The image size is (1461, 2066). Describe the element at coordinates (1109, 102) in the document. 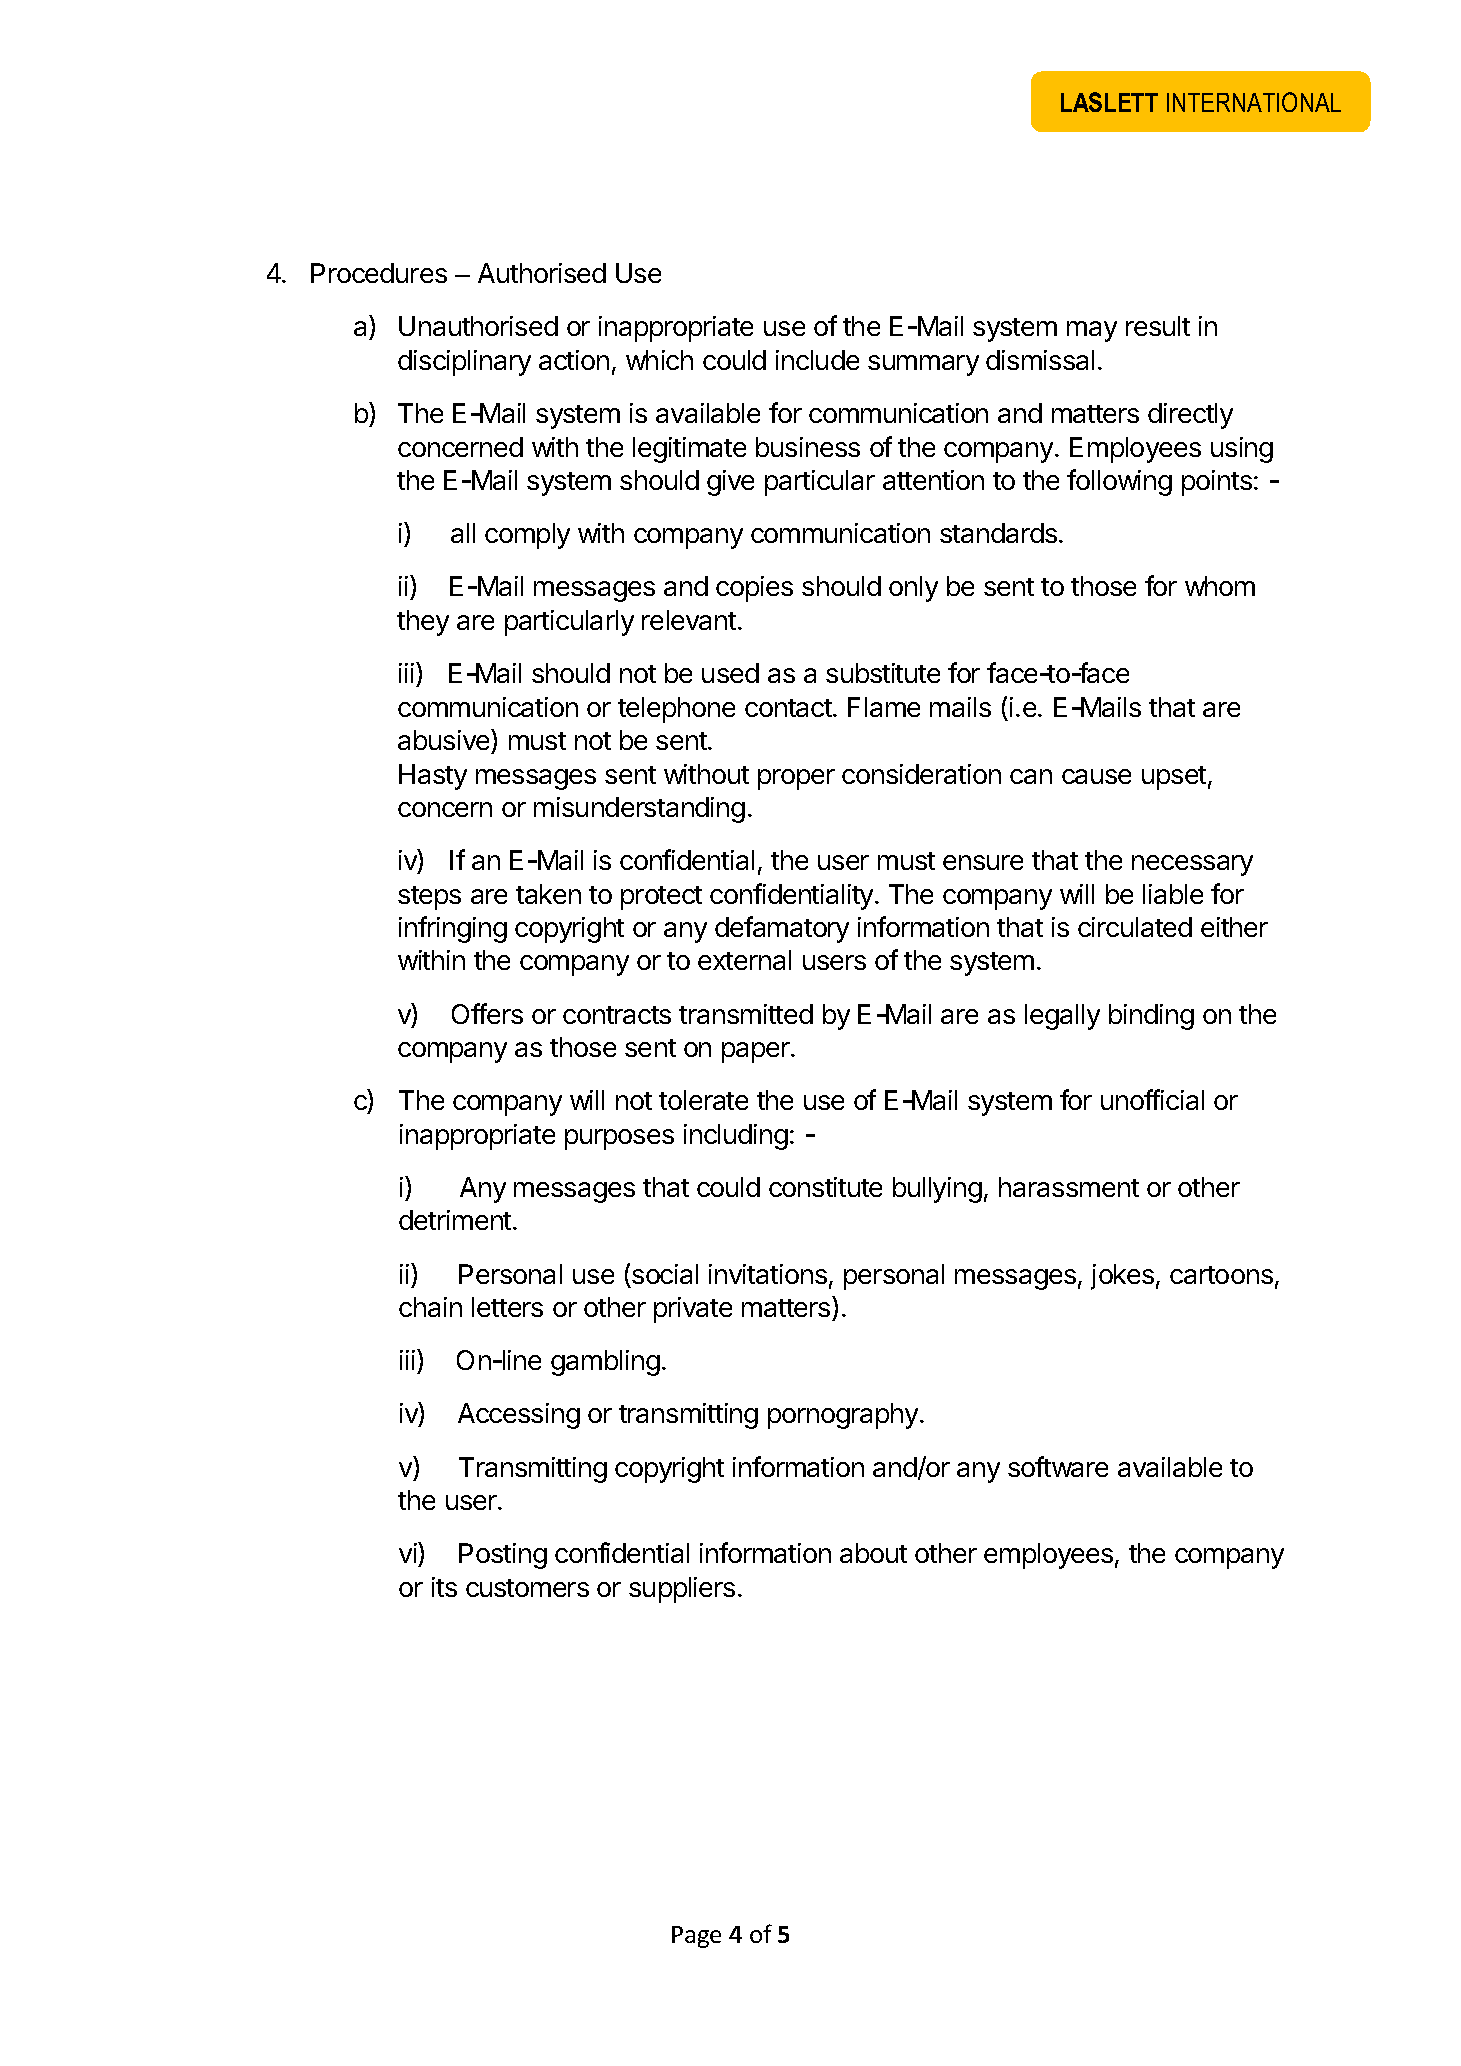

I see `LASLETT` at that location.
